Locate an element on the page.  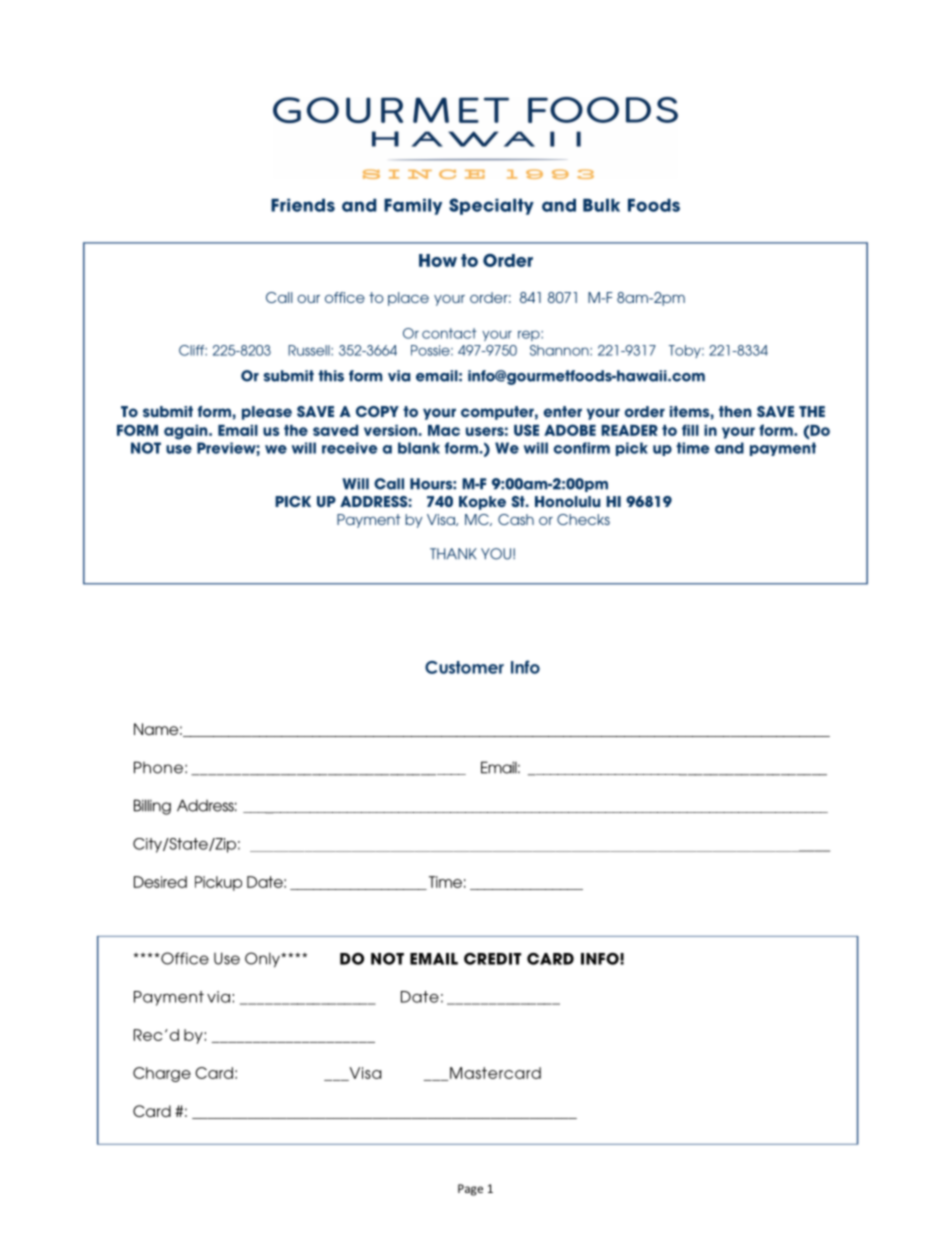
Charge is located at coordinates (162, 1074).
